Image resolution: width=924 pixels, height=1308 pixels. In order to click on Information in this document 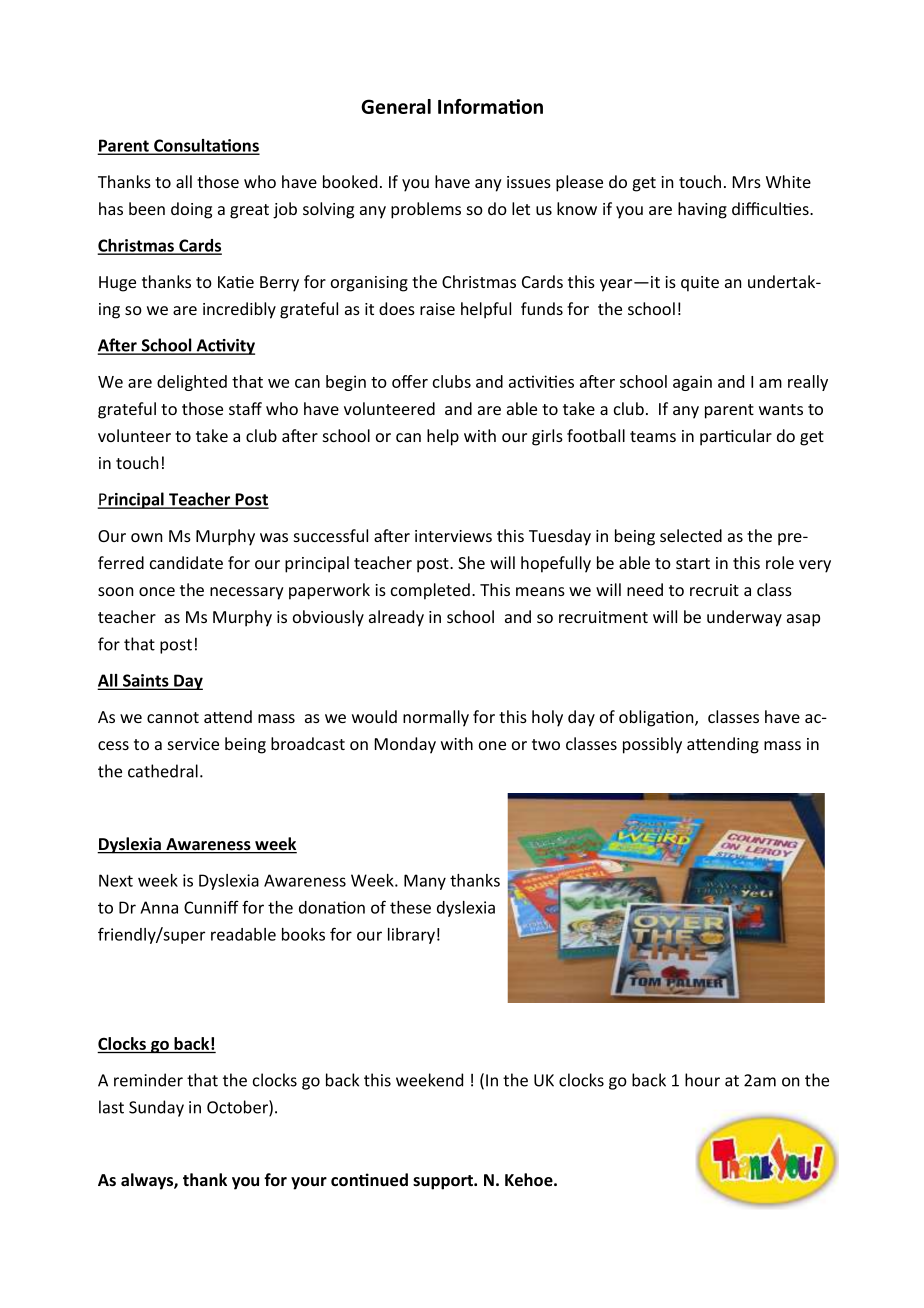, I will do `click(490, 106)`.
